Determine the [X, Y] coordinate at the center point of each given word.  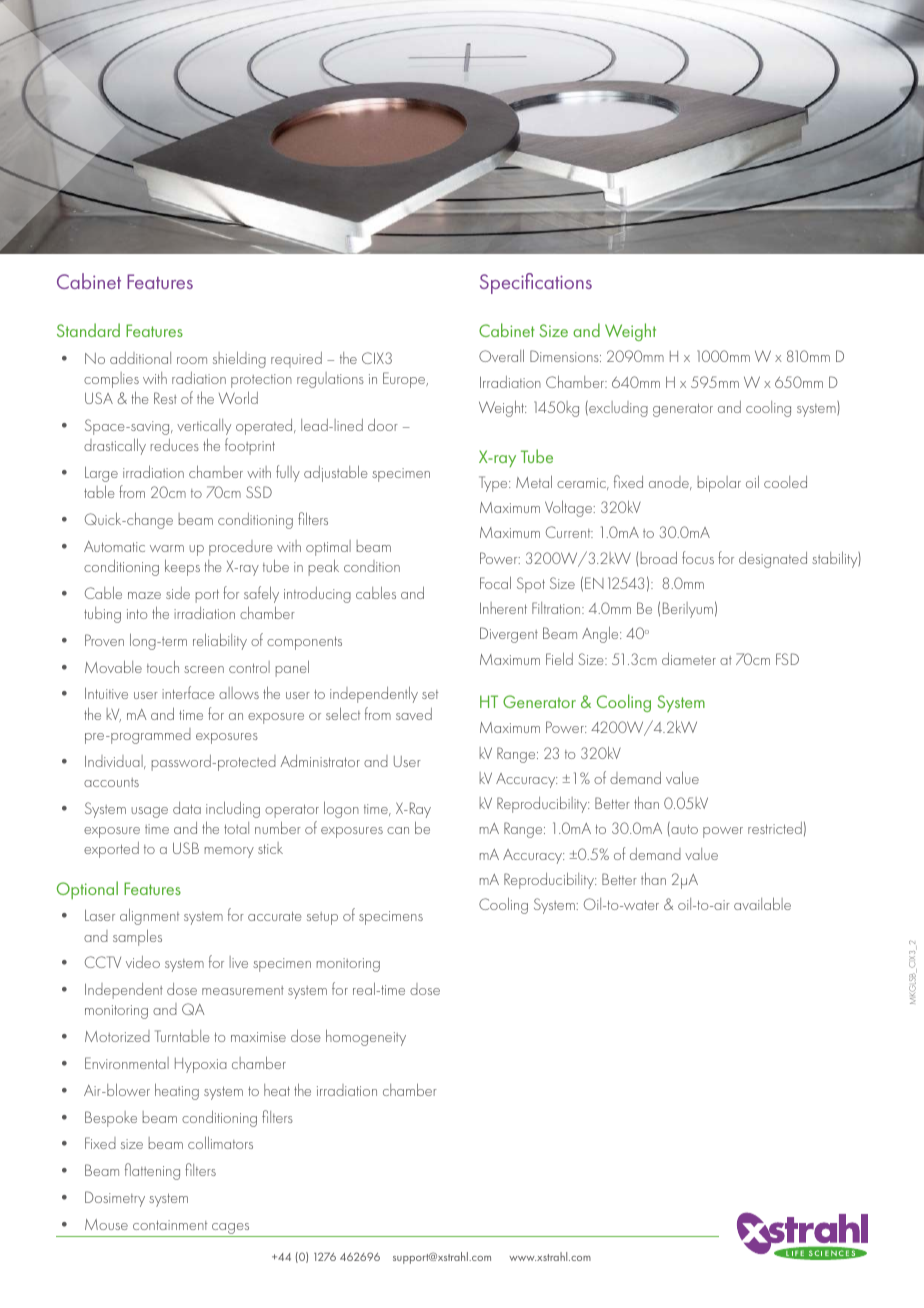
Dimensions [565, 356]
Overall [501, 355]
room [192, 360]
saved [414, 714]
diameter [689, 658]
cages [231, 1230]
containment [170, 1225]
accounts [111, 782]
